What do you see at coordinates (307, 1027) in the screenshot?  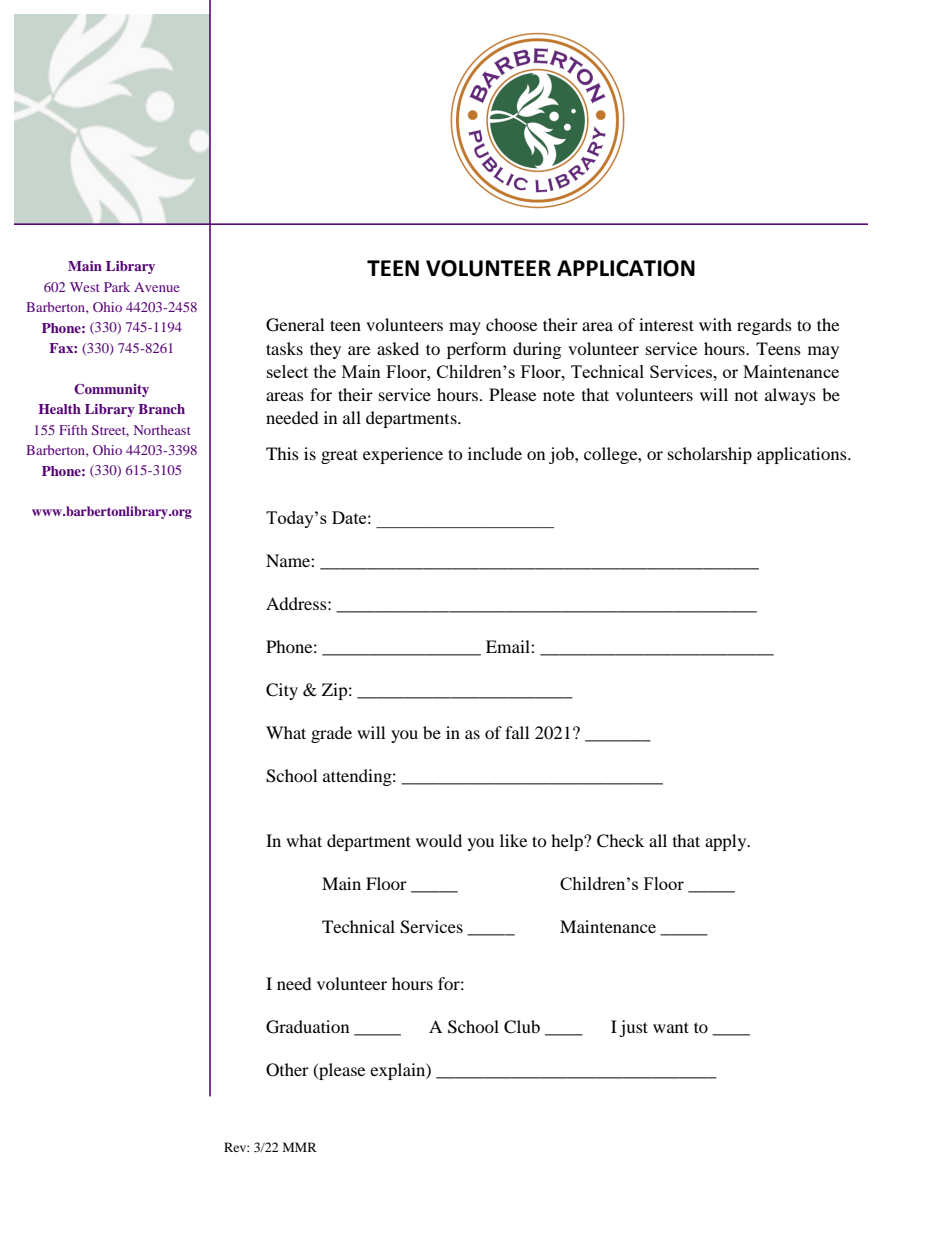 I see `Graduation` at bounding box center [307, 1027].
